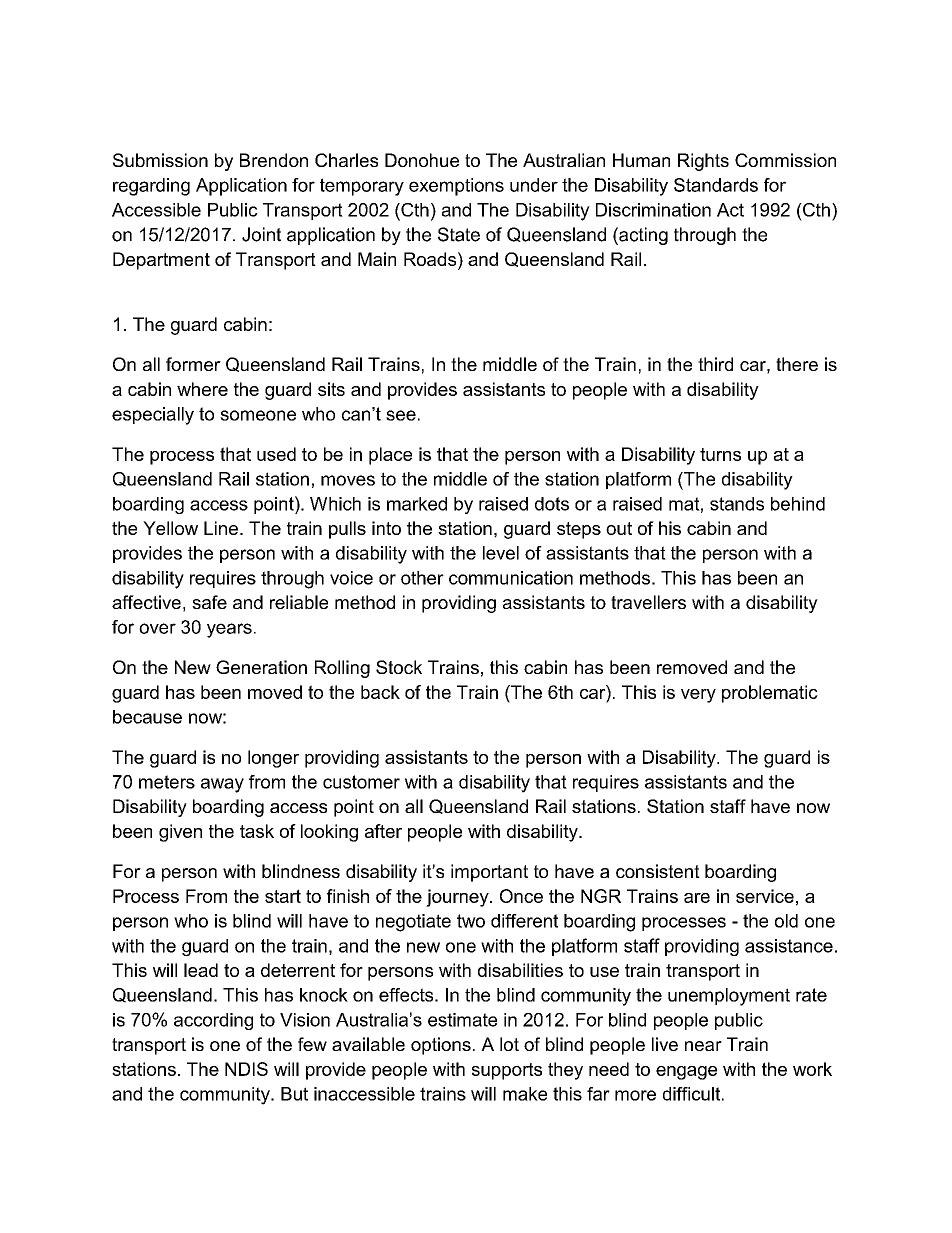  What do you see at coordinates (456, 187) in the page?
I see `exemptions` at bounding box center [456, 187].
